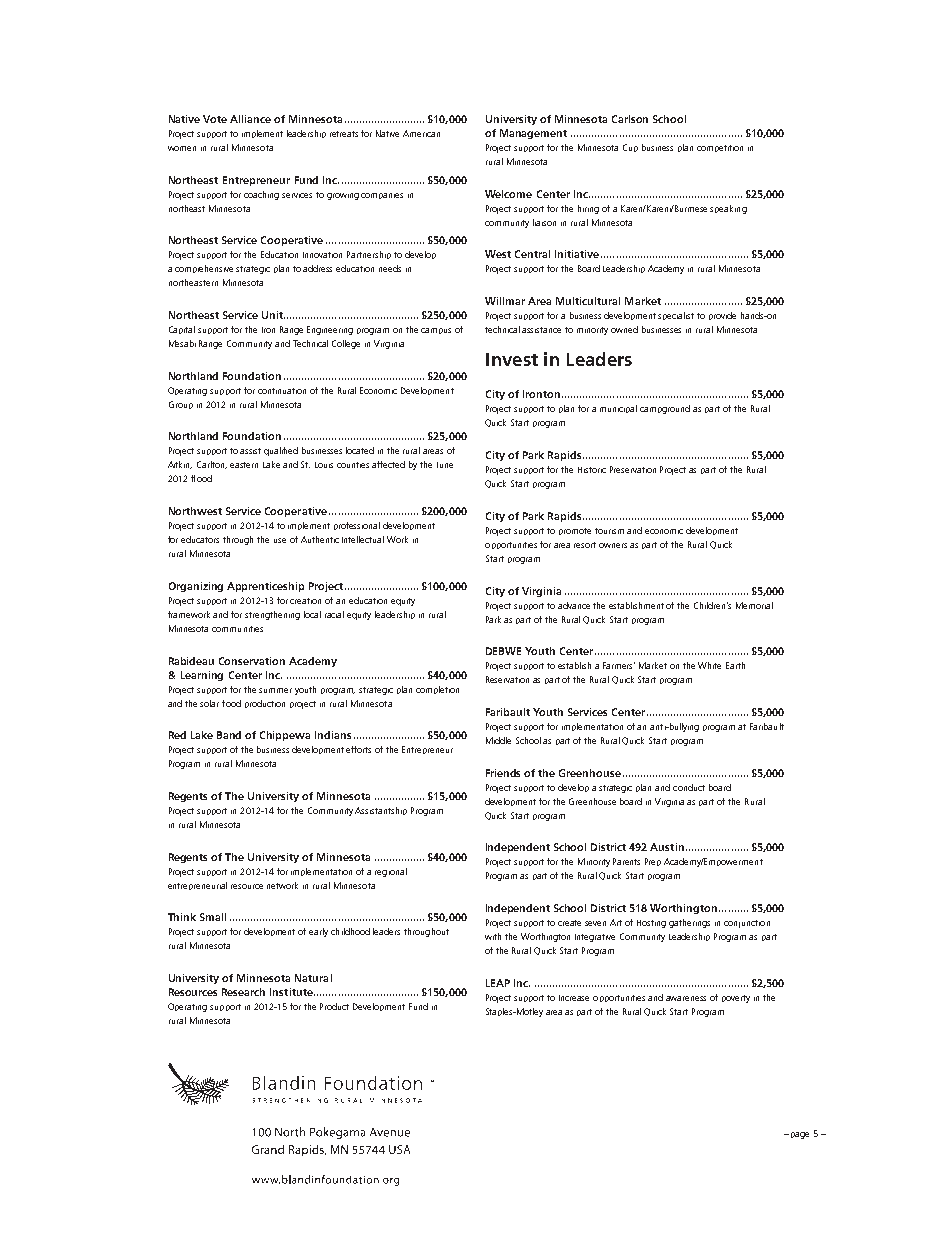 This document has width=952, height=1233. What do you see at coordinates (665, 409) in the document?
I see `campground` at bounding box center [665, 409].
